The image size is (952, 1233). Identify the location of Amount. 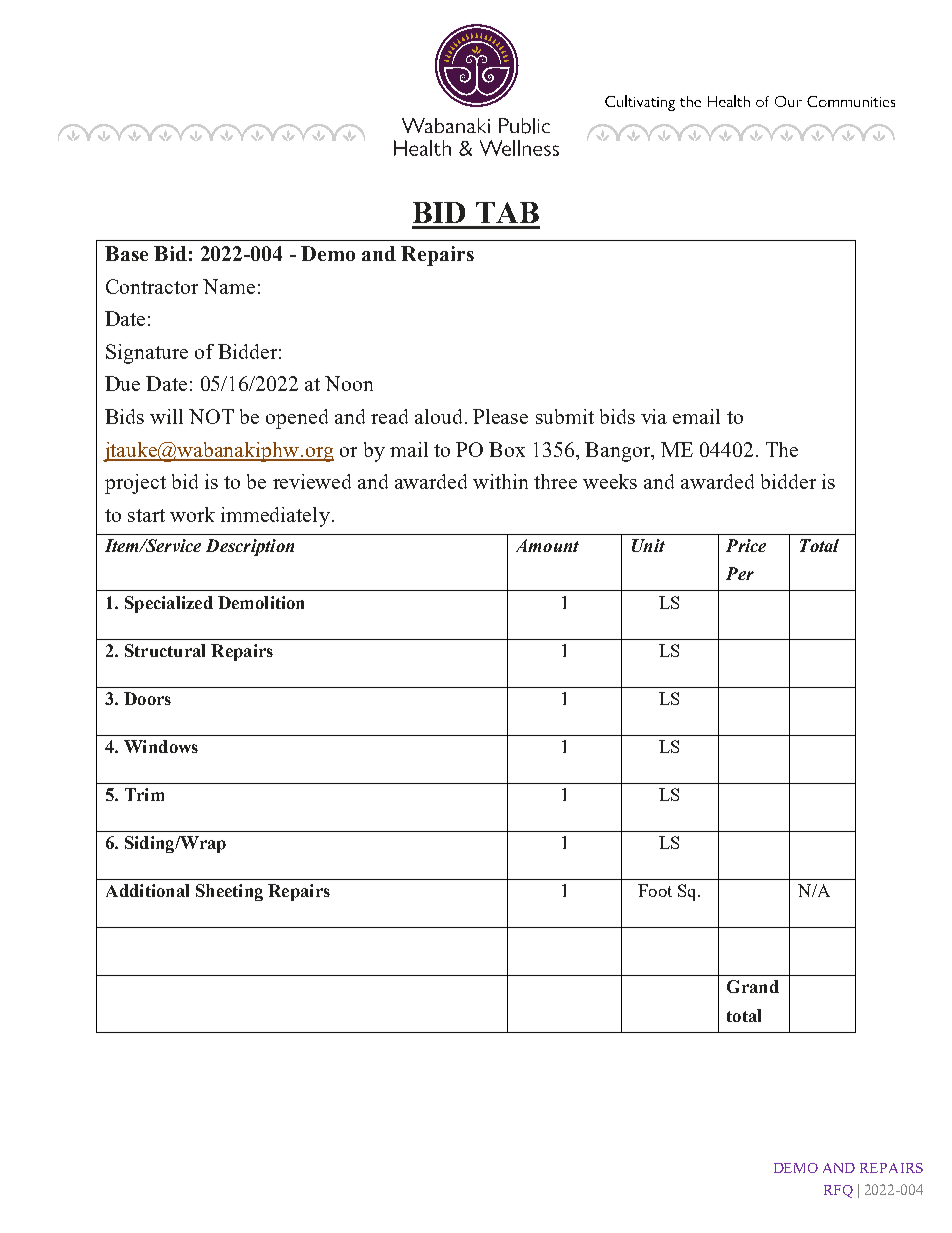
(547, 545).
